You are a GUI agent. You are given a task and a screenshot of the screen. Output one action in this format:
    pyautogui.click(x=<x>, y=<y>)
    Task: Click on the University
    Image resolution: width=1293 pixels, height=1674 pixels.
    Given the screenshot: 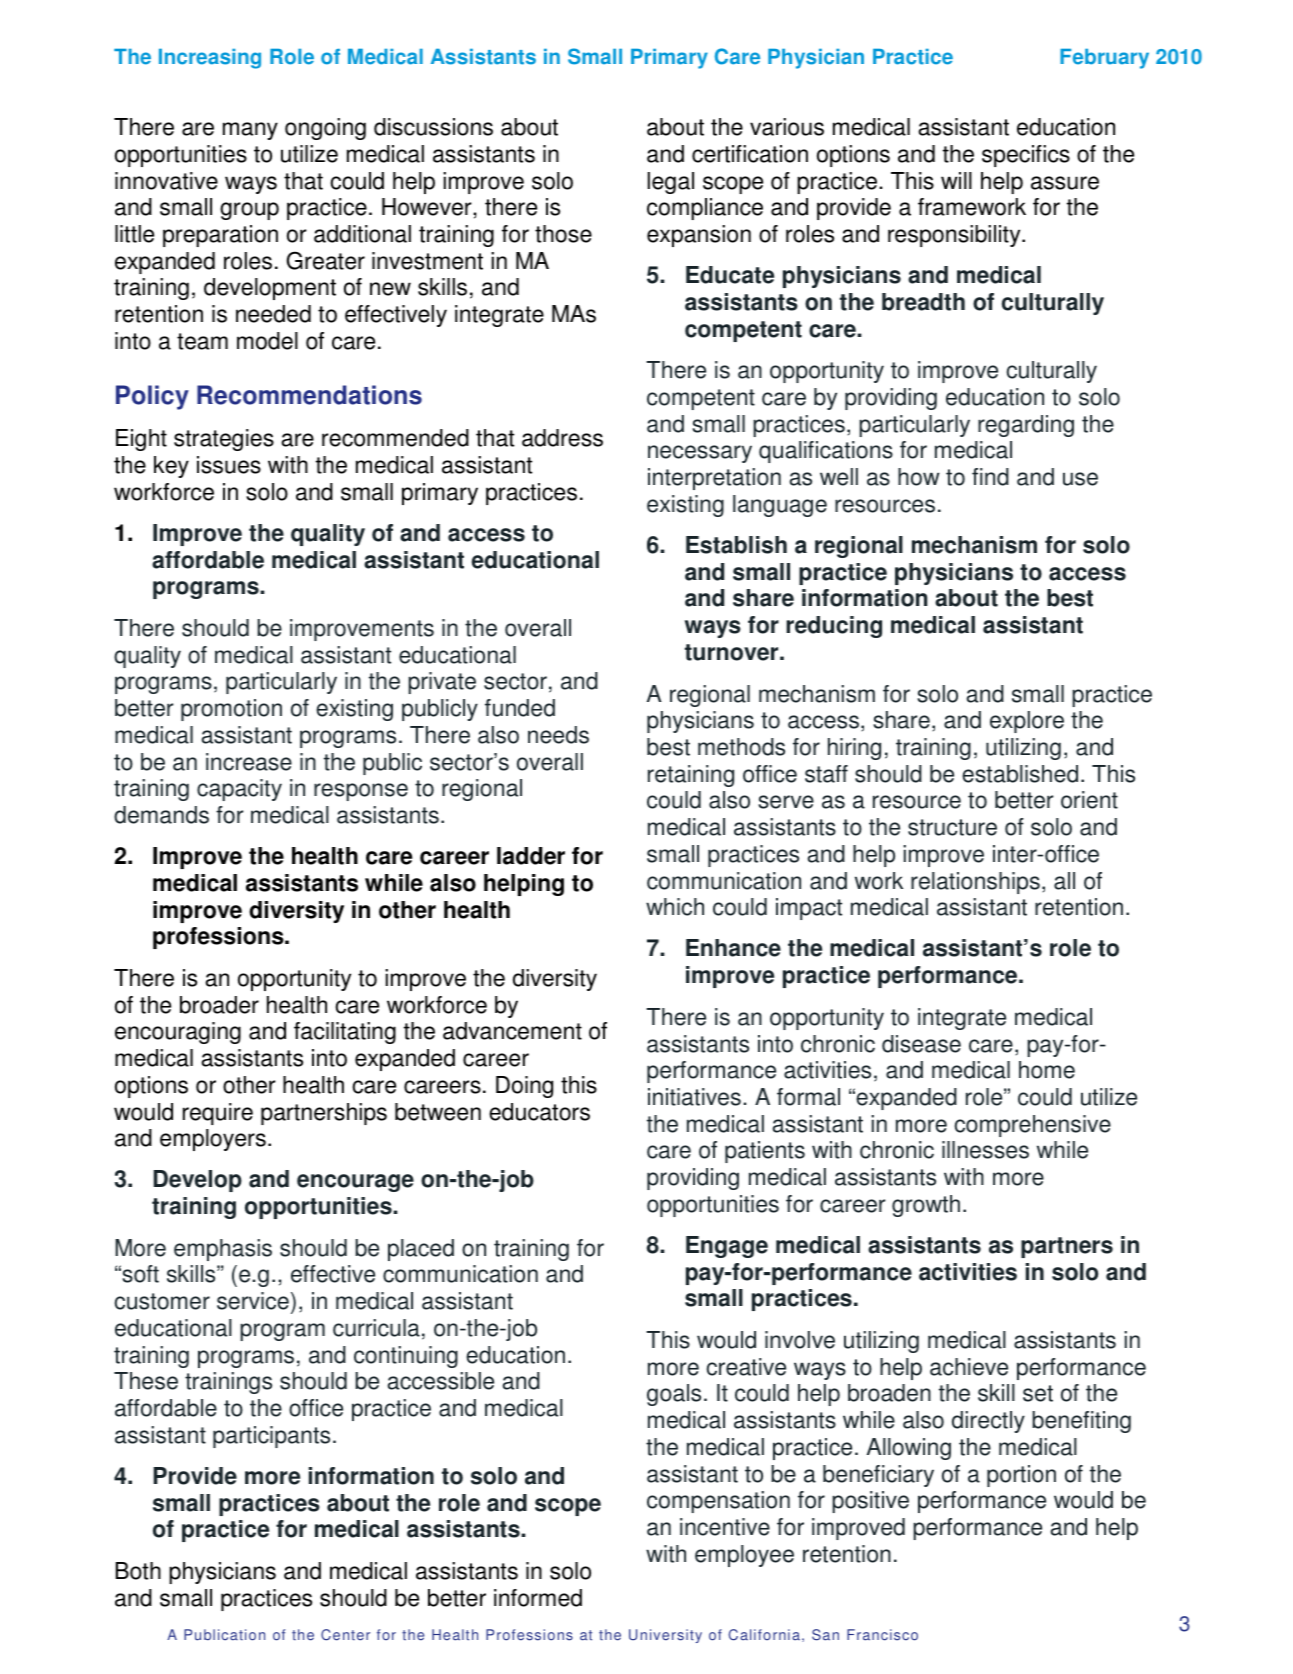 What is the action you would take?
    pyautogui.click(x=665, y=1636)
